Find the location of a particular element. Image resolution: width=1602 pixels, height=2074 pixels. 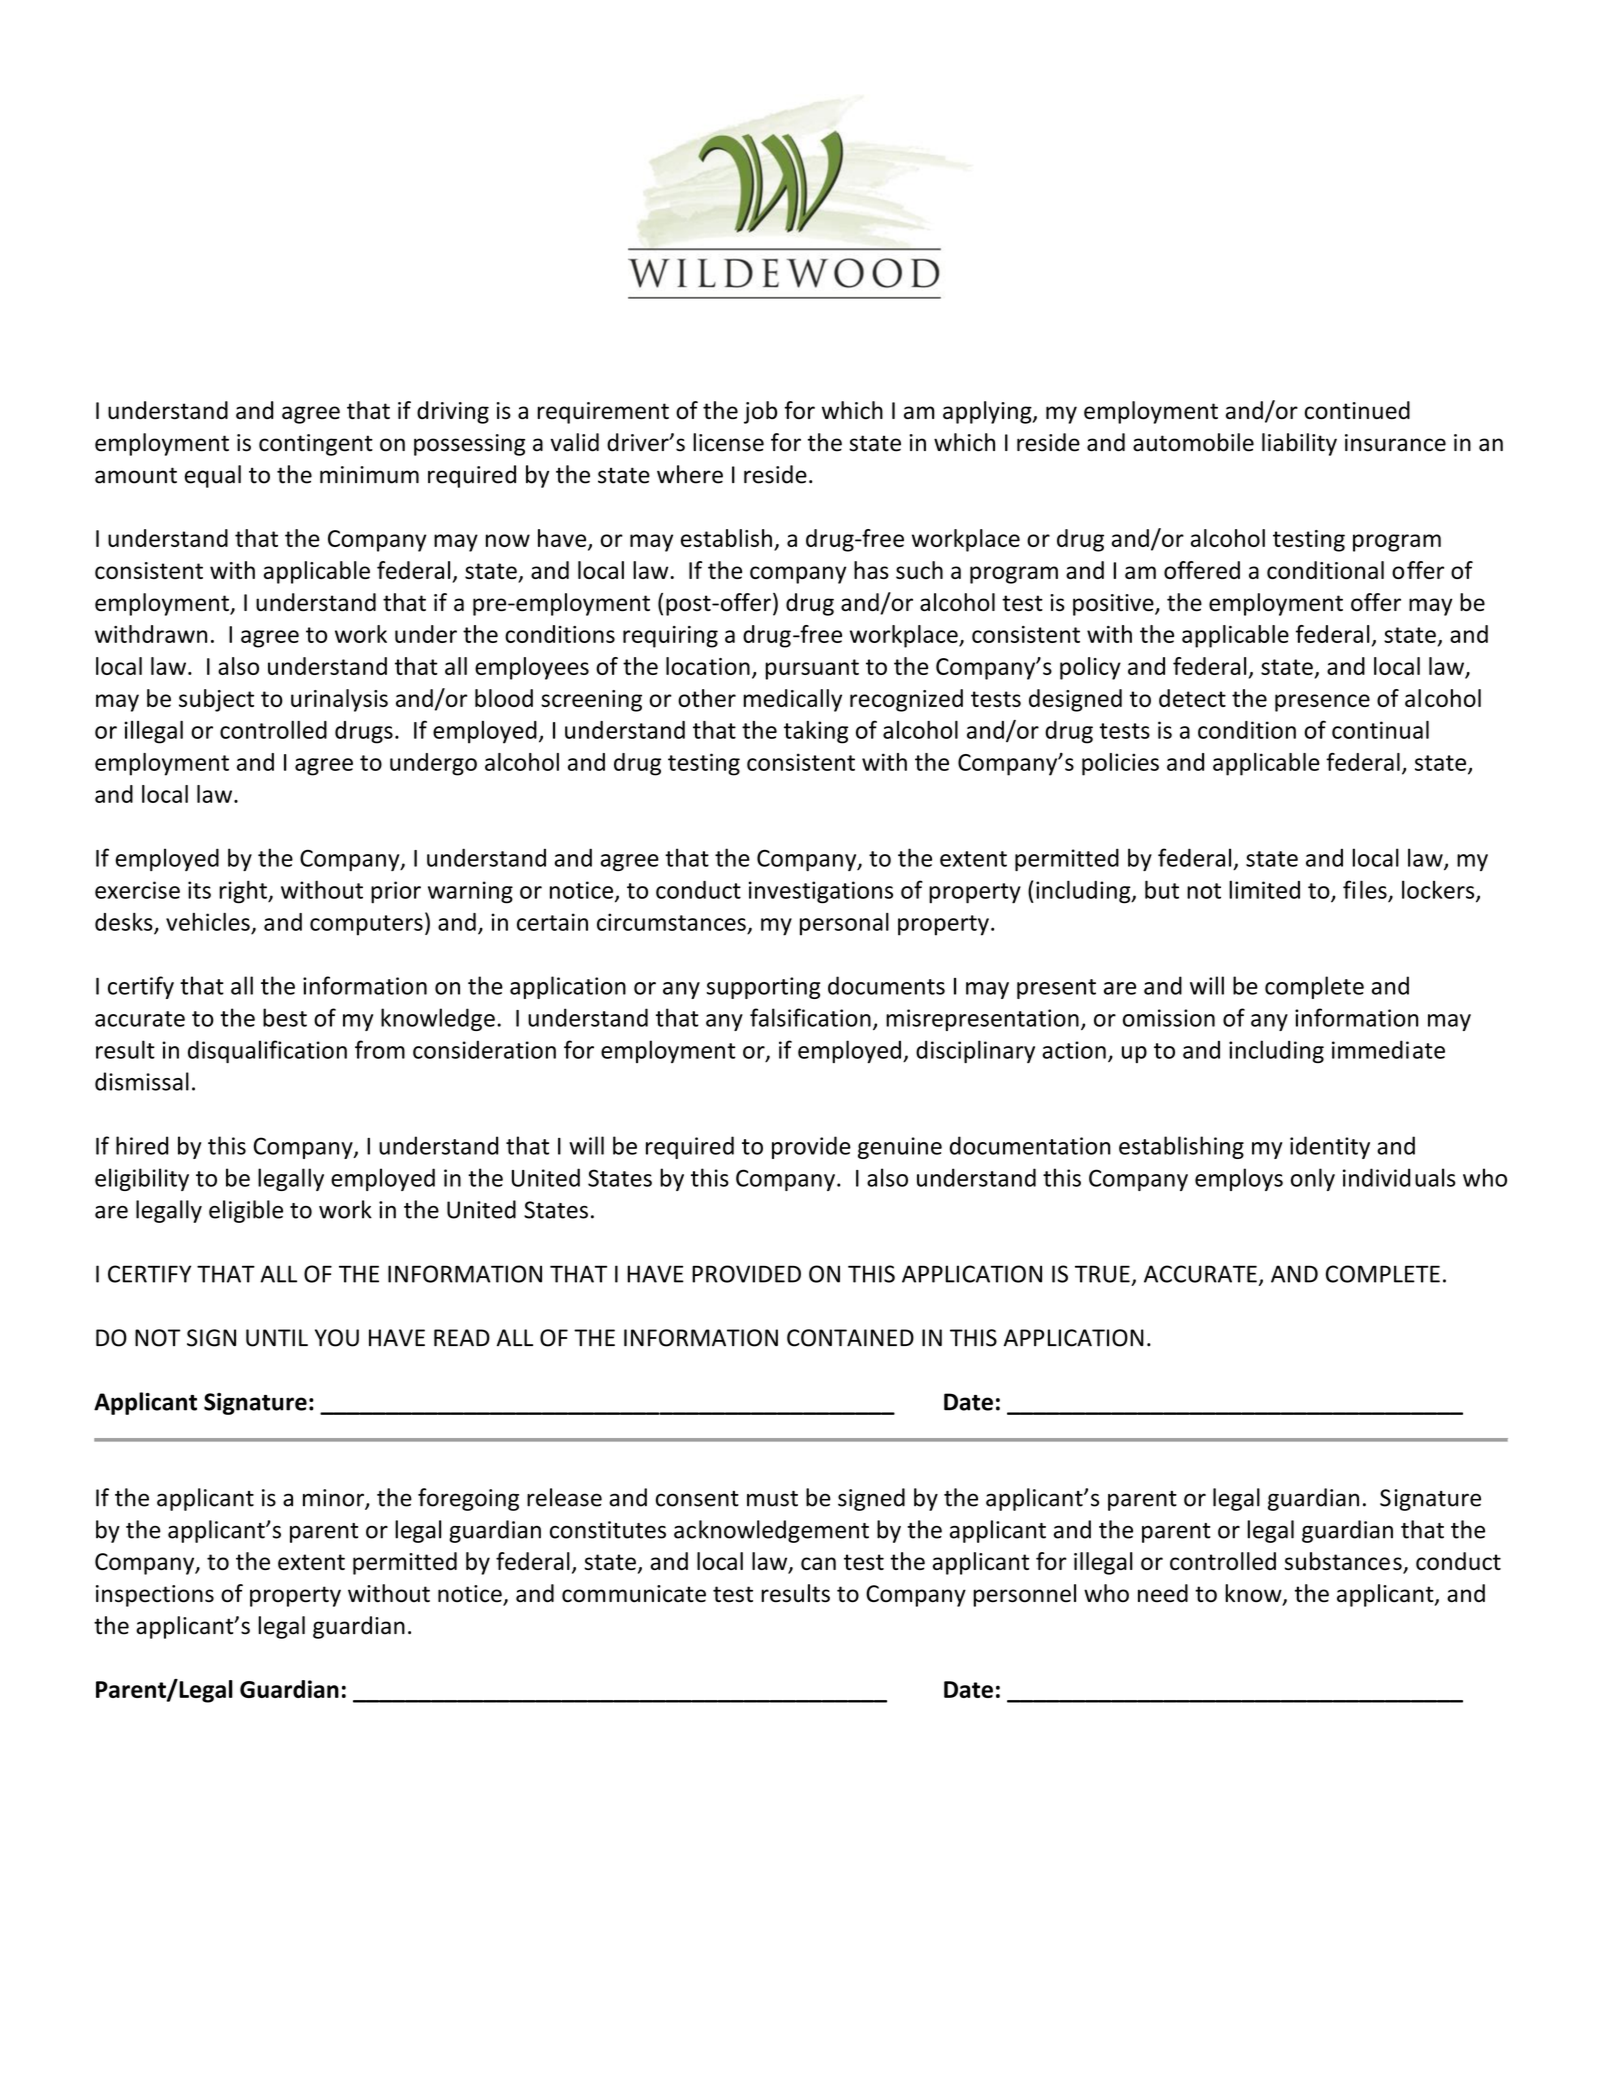

contingent is located at coordinates (316, 445).
